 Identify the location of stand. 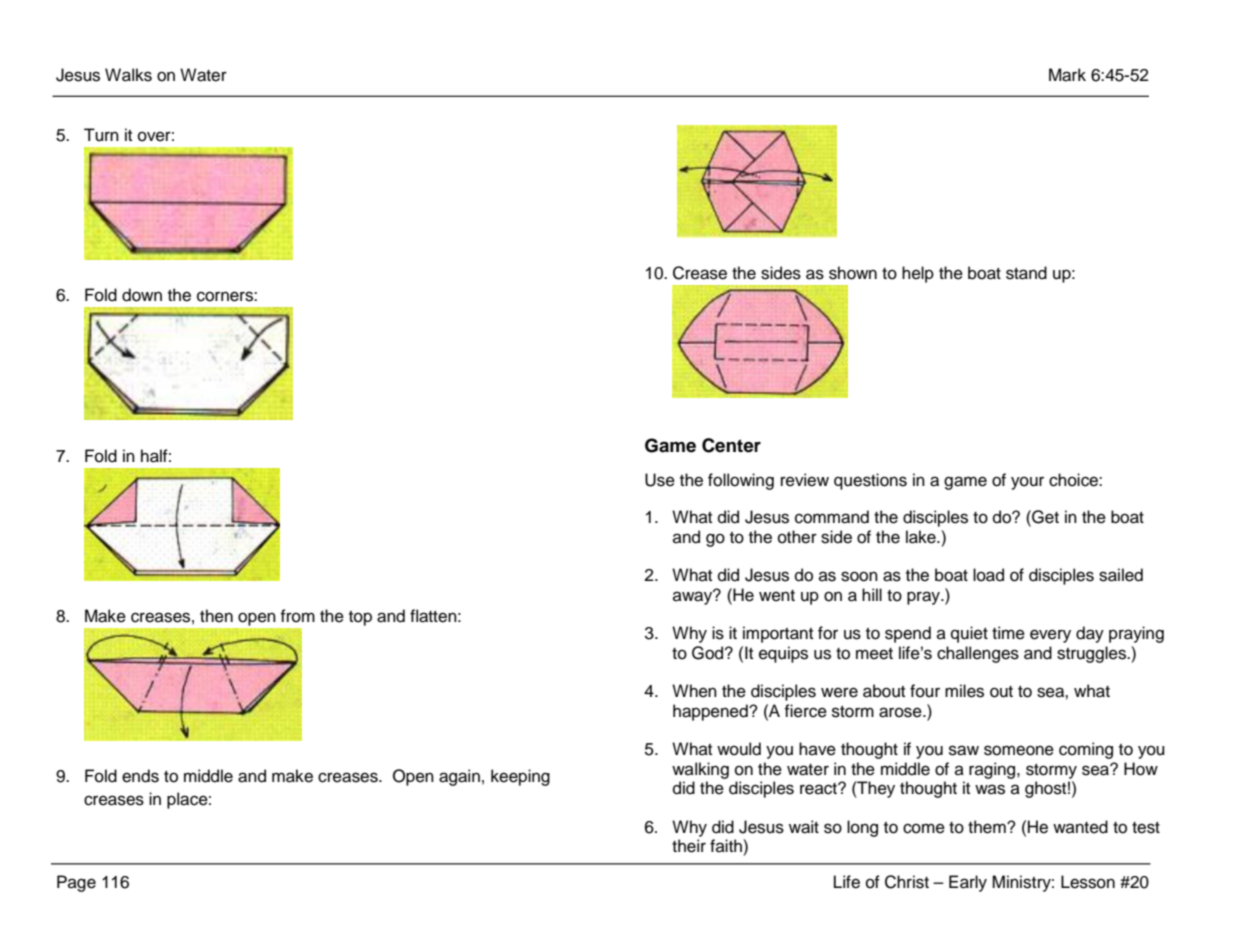
(1026, 273).
